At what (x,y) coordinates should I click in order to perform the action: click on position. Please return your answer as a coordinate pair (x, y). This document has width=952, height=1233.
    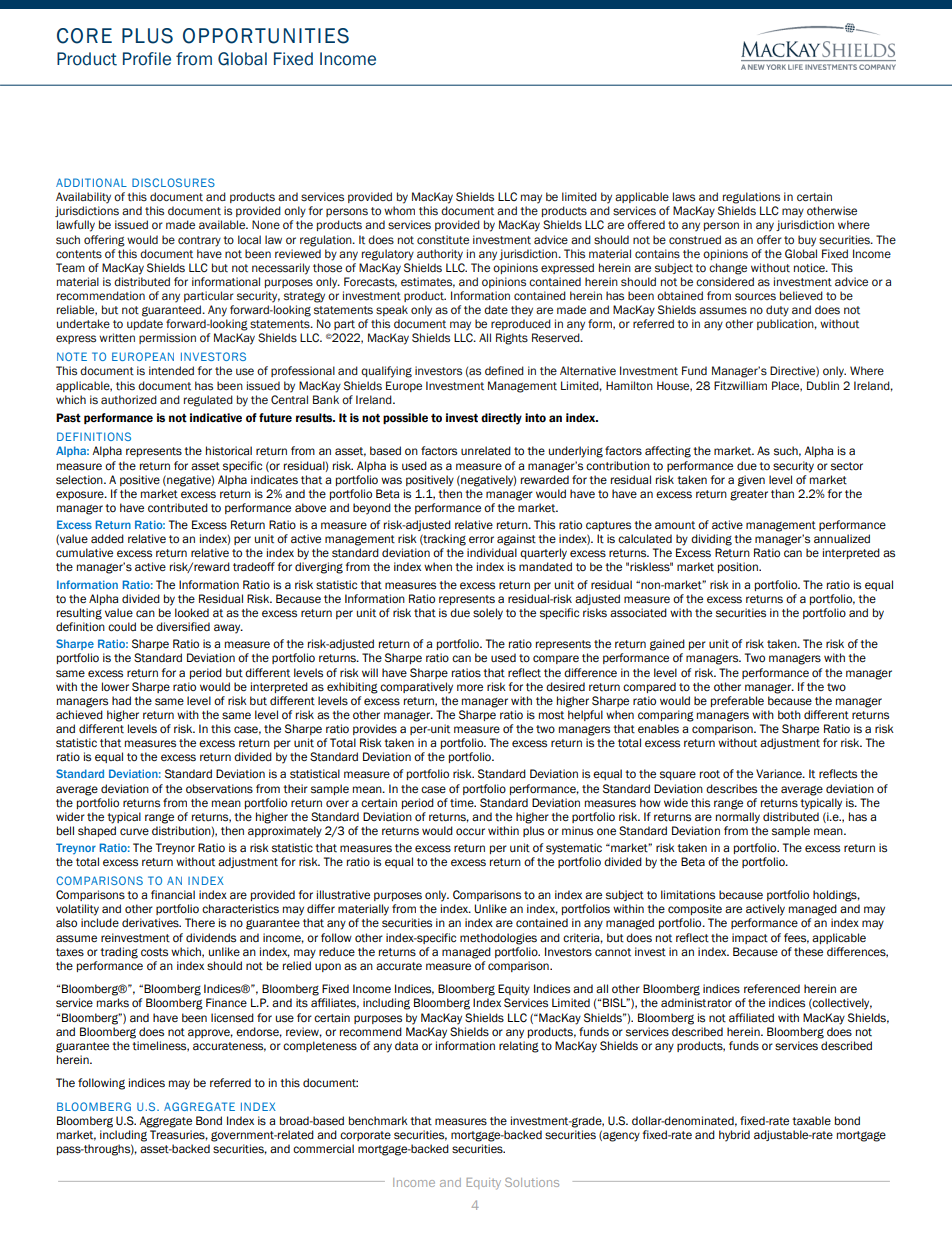
    Looking at the image, I should click on (739, 567).
